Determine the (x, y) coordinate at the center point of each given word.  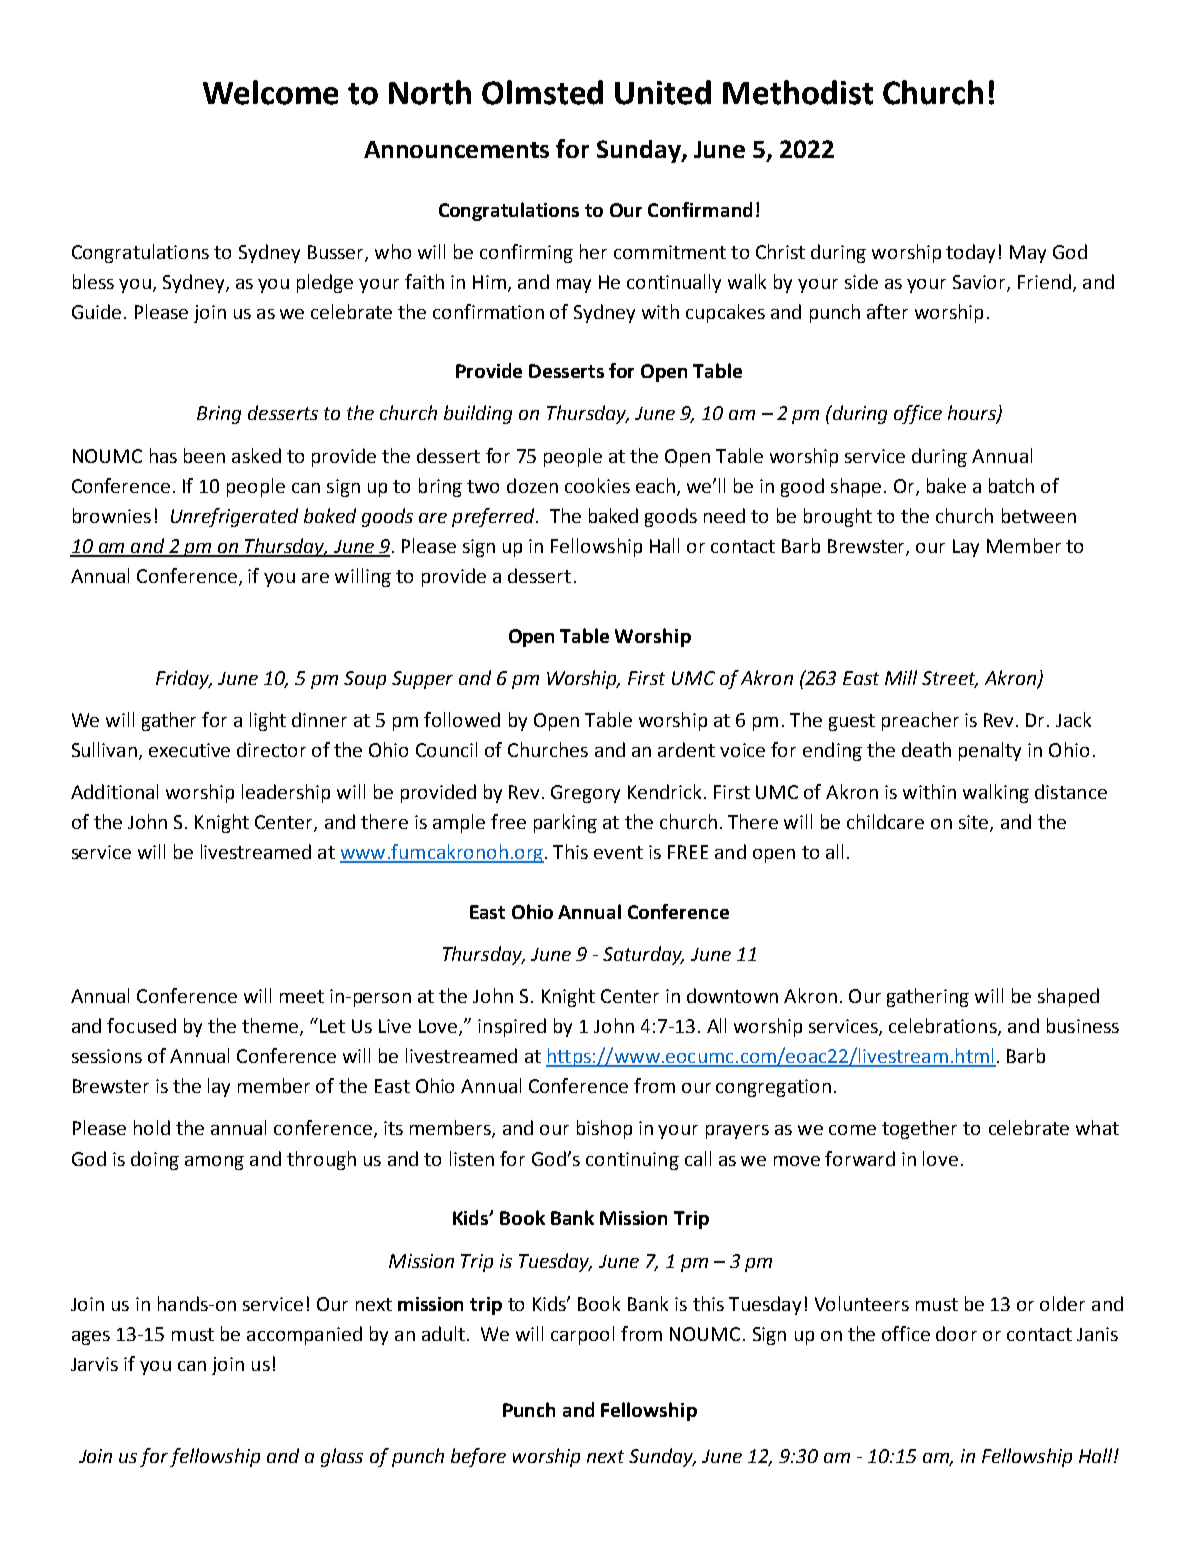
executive (189, 750)
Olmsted (542, 92)
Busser (337, 253)
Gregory (585, 794)
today (970, 253)
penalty (990, 751)
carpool (582, 1335)
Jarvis (94, 1364)
